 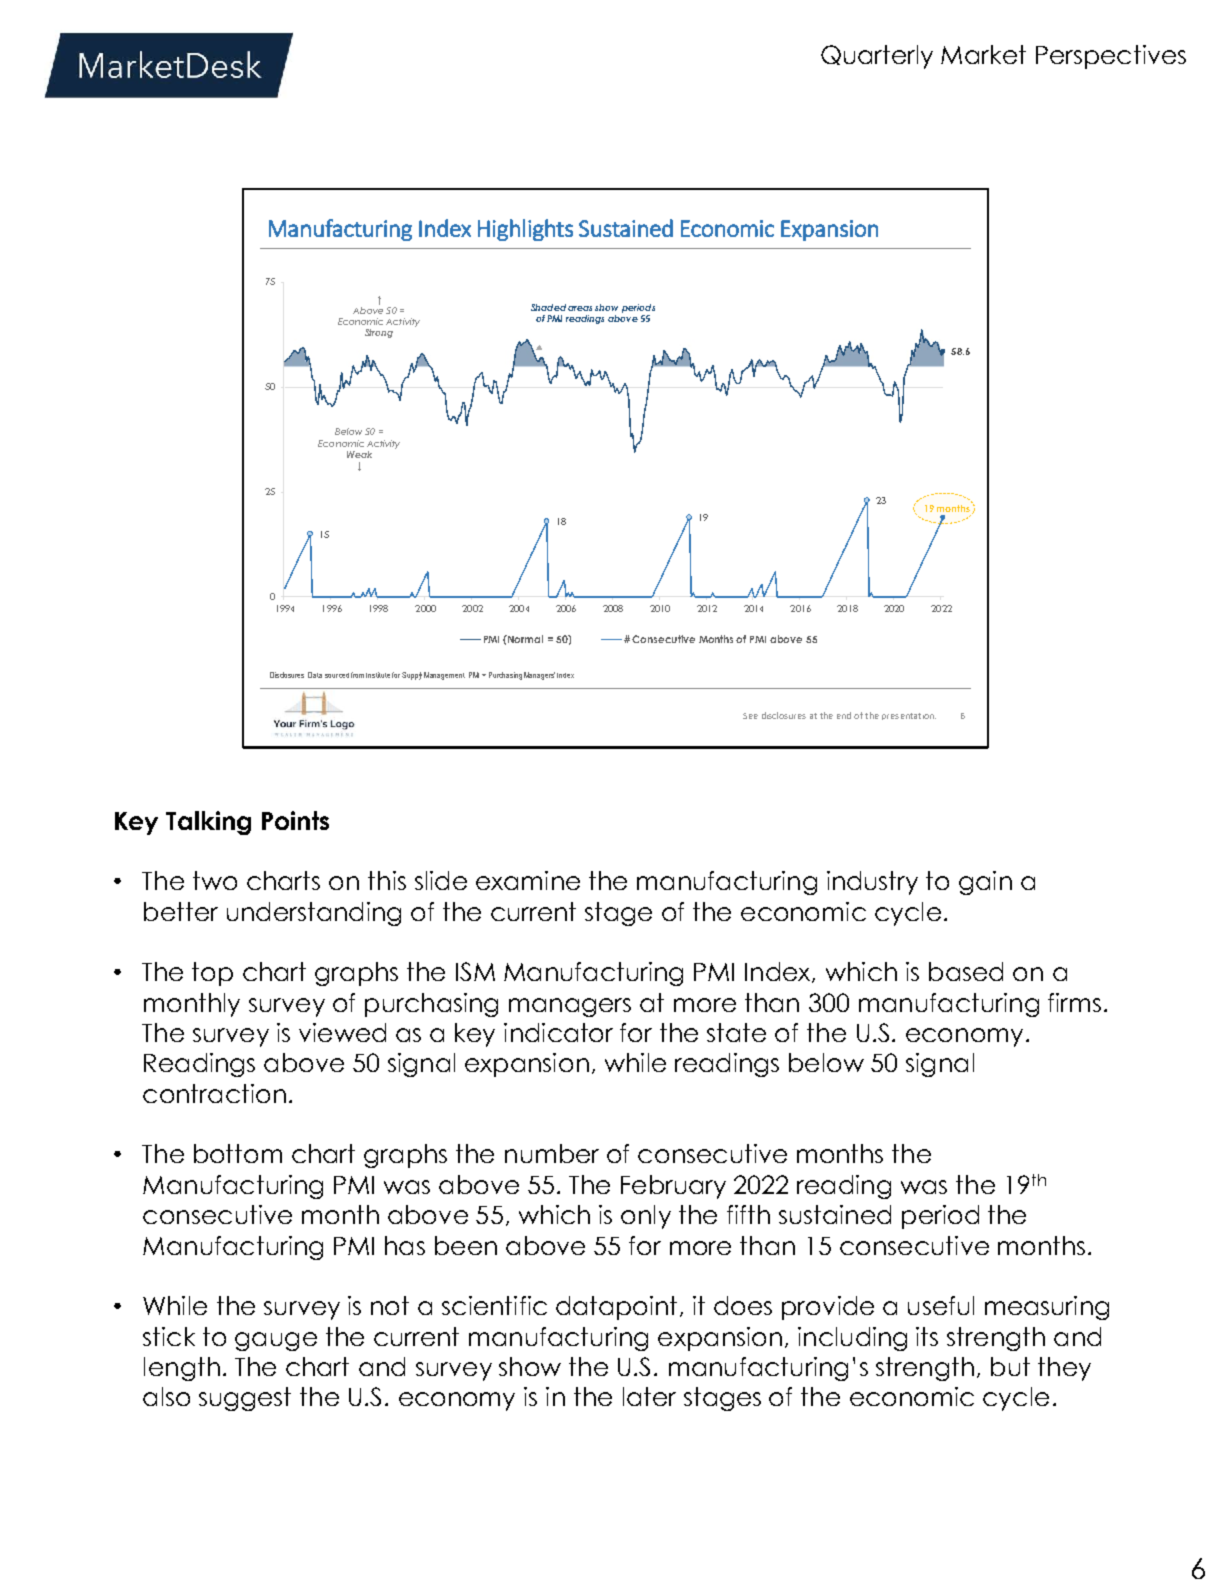 What do you see at coordinates (649, 1396) in the document?
I see `later` at bounding box center [649, 1396].
